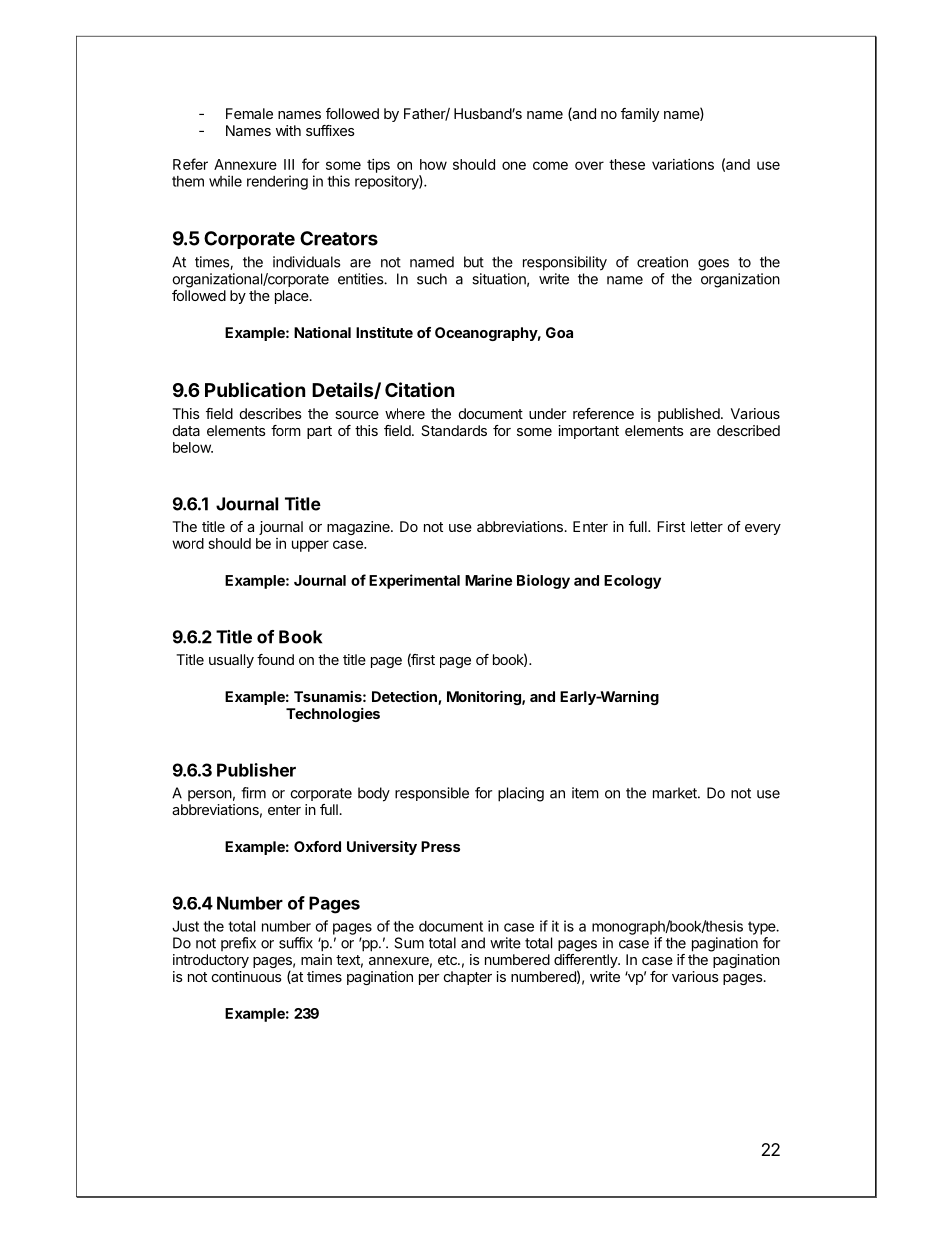  Describe the element at coordinates (286, 430) in the page. I see `form` at that location.
